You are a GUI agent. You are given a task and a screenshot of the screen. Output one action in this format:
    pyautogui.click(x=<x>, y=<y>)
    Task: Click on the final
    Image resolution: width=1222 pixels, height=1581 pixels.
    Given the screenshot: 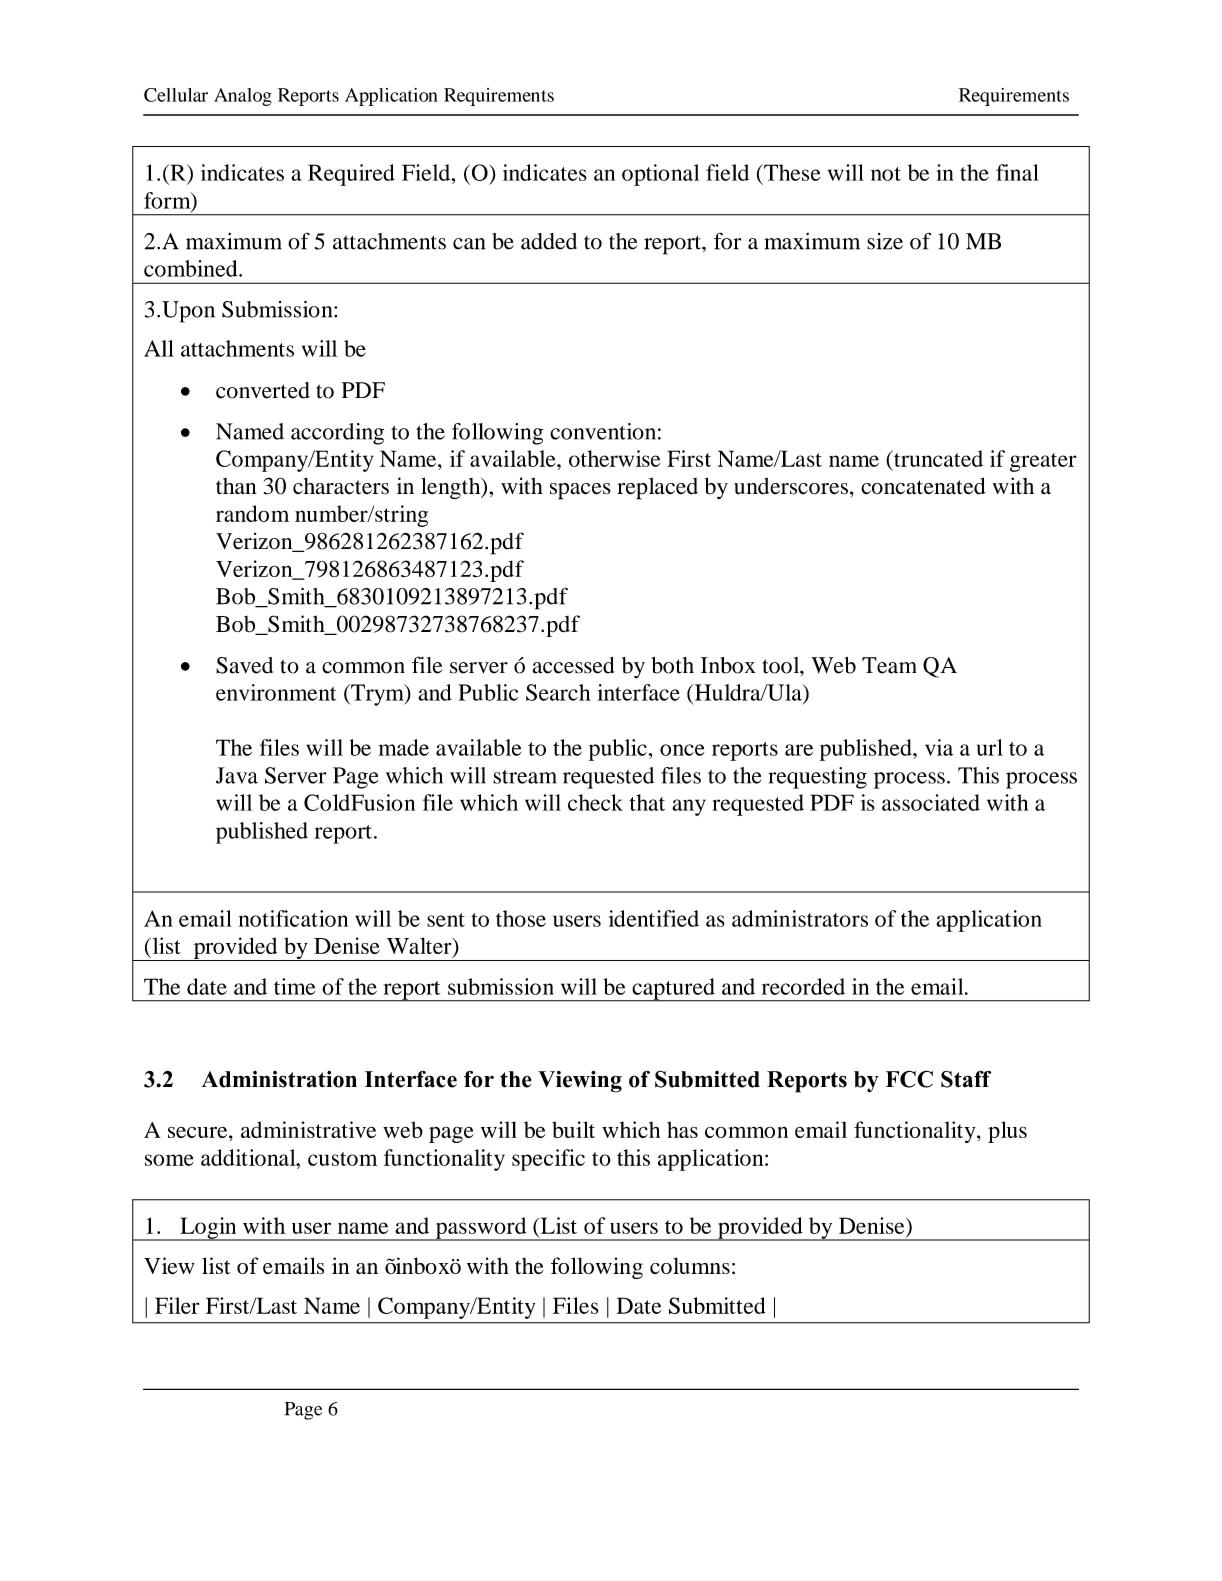 What is the action you would take?
    pyautogui.click(x=1017, y=172)
